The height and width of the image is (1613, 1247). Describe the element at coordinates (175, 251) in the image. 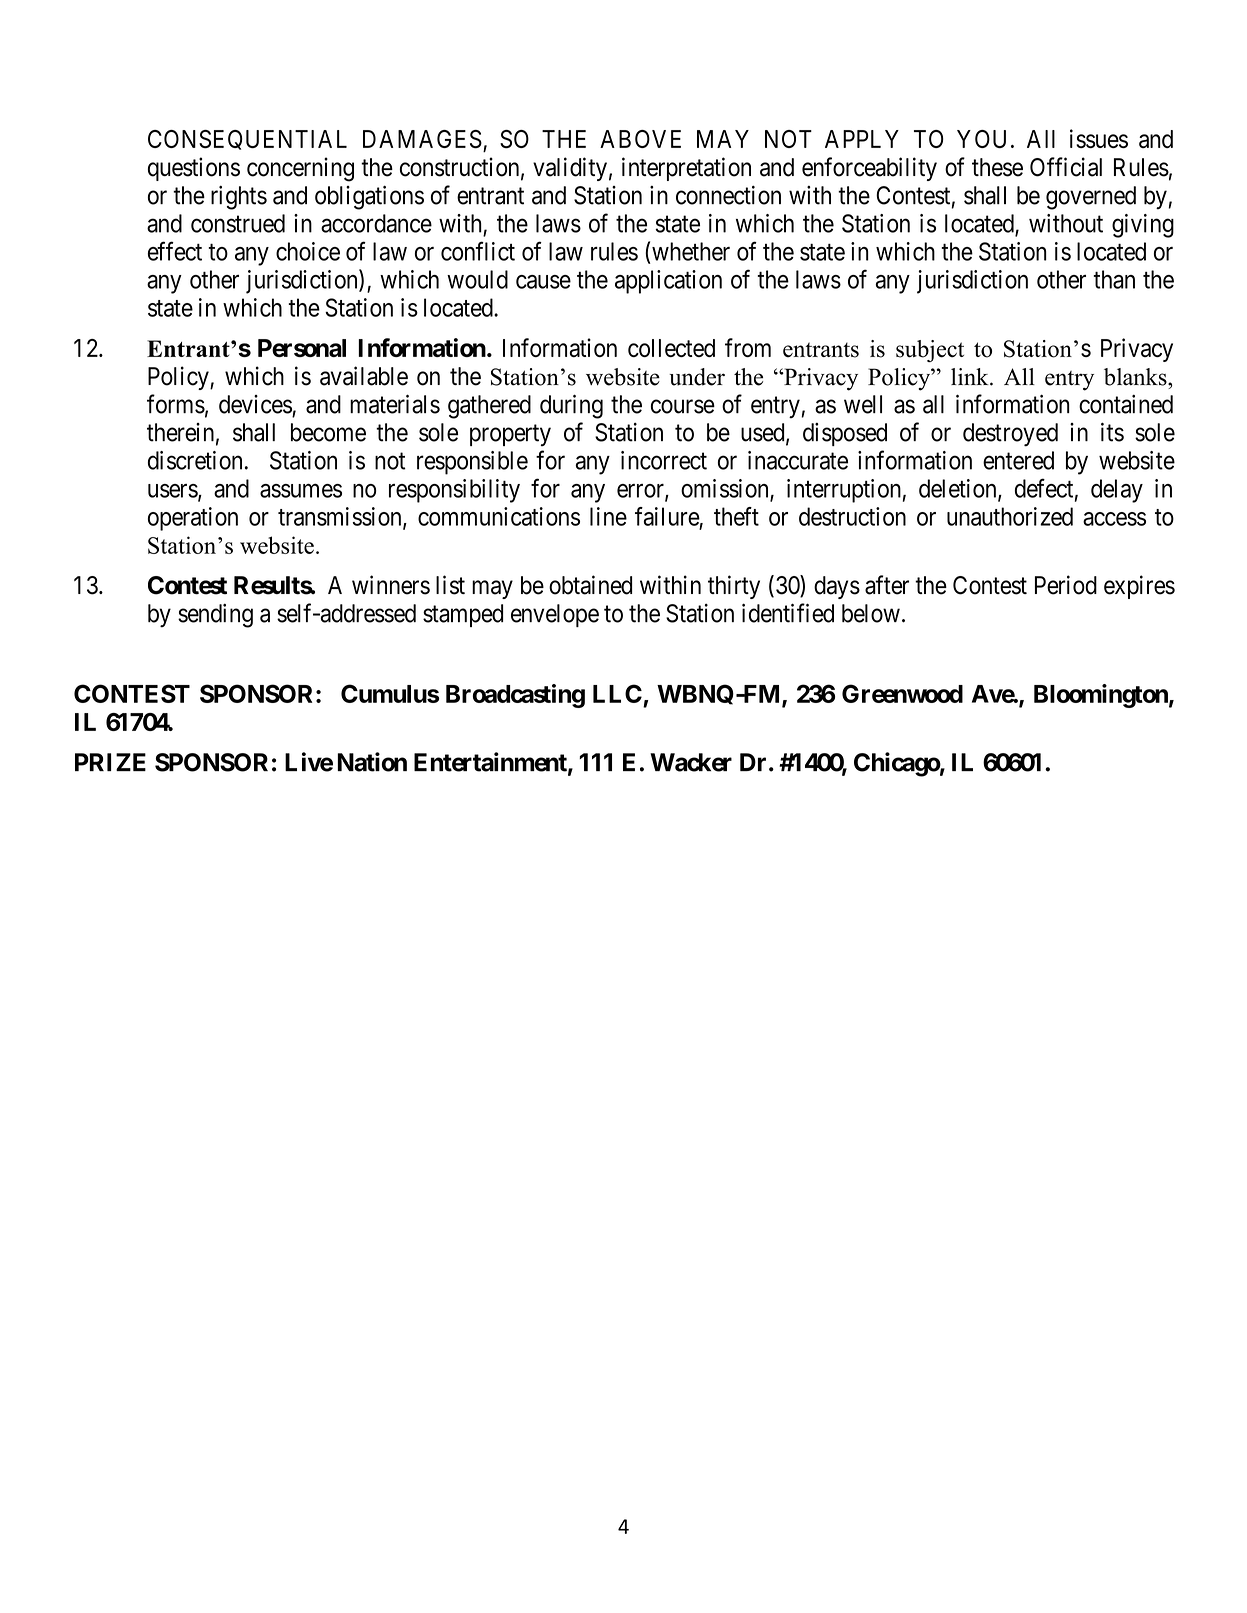

I see `effect` at that location.
